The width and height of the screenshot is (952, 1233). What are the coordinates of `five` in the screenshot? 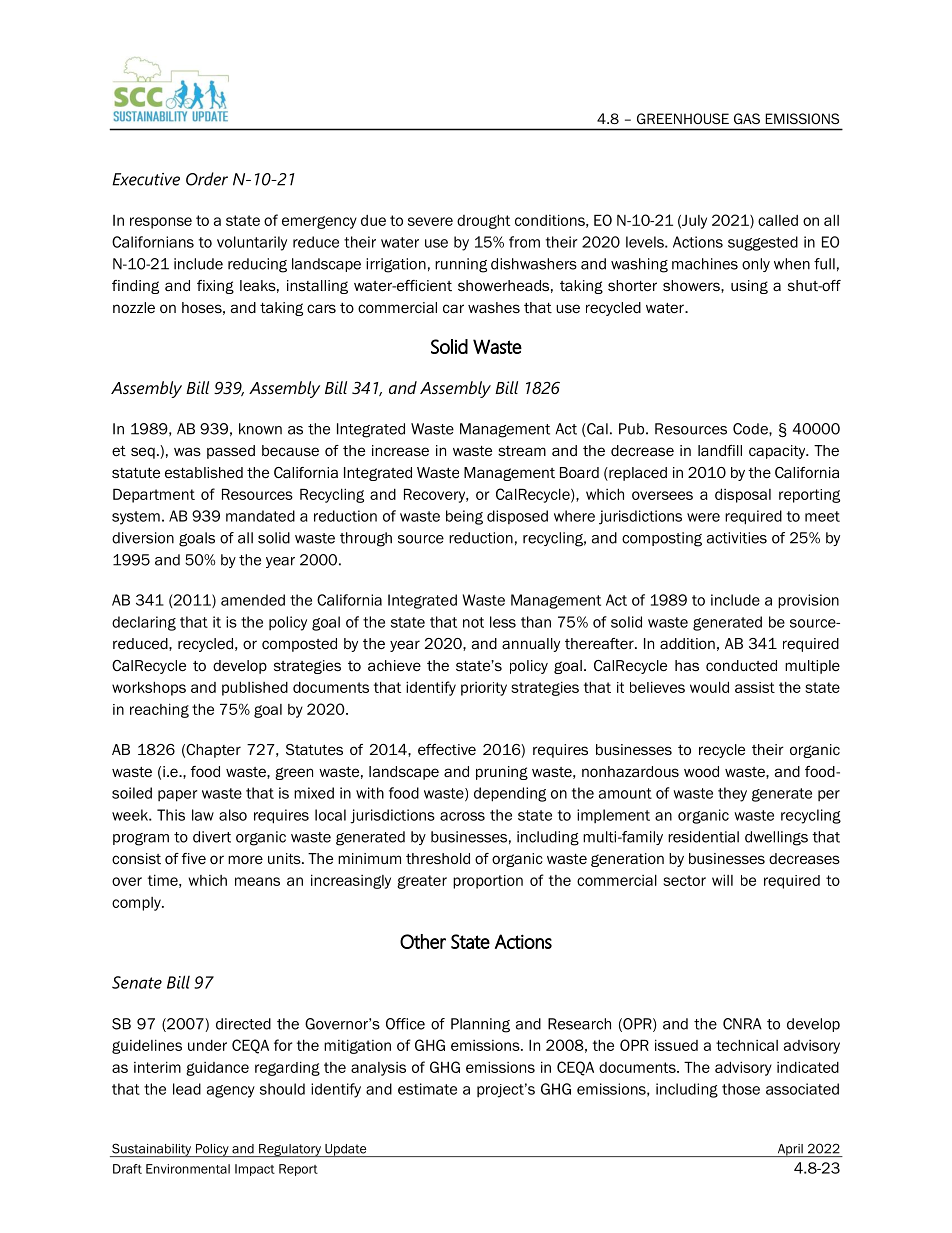 It's located at (194, 858).
